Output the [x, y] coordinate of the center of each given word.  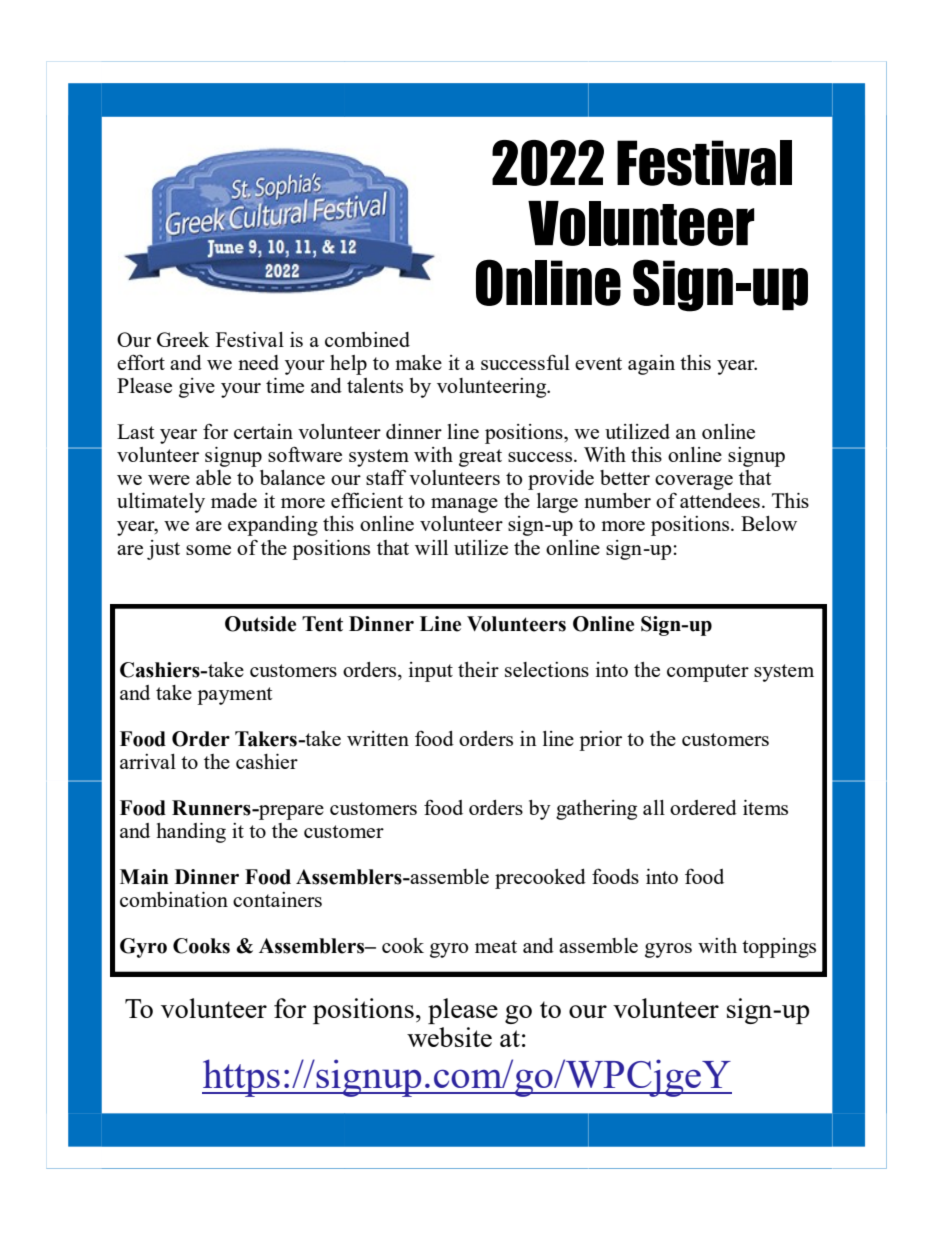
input [431, 672]
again [651, 365]
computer [708, 673]
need [258, 362]
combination [174, 899]
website [449, 1037]
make [418, 362]
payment [234, 696]
